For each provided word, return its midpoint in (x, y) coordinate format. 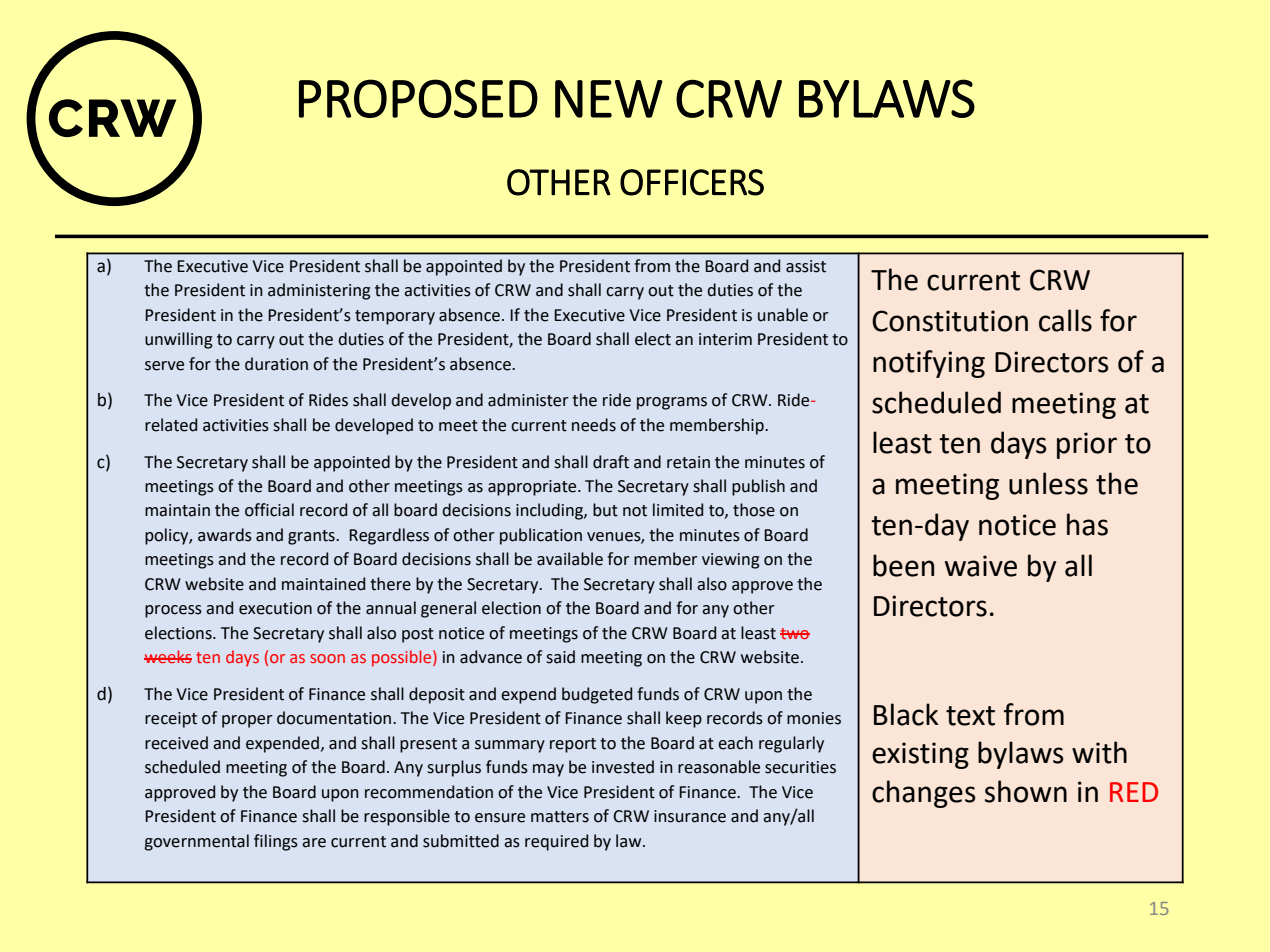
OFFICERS (692, 182)
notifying (929, 364)
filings (276, 842)
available (570, 559)
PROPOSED (418, 98)
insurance (690, 816)
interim (725, 339)
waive (981, 566)
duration (276, 364)
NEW (609, 99)
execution (275, 608)
